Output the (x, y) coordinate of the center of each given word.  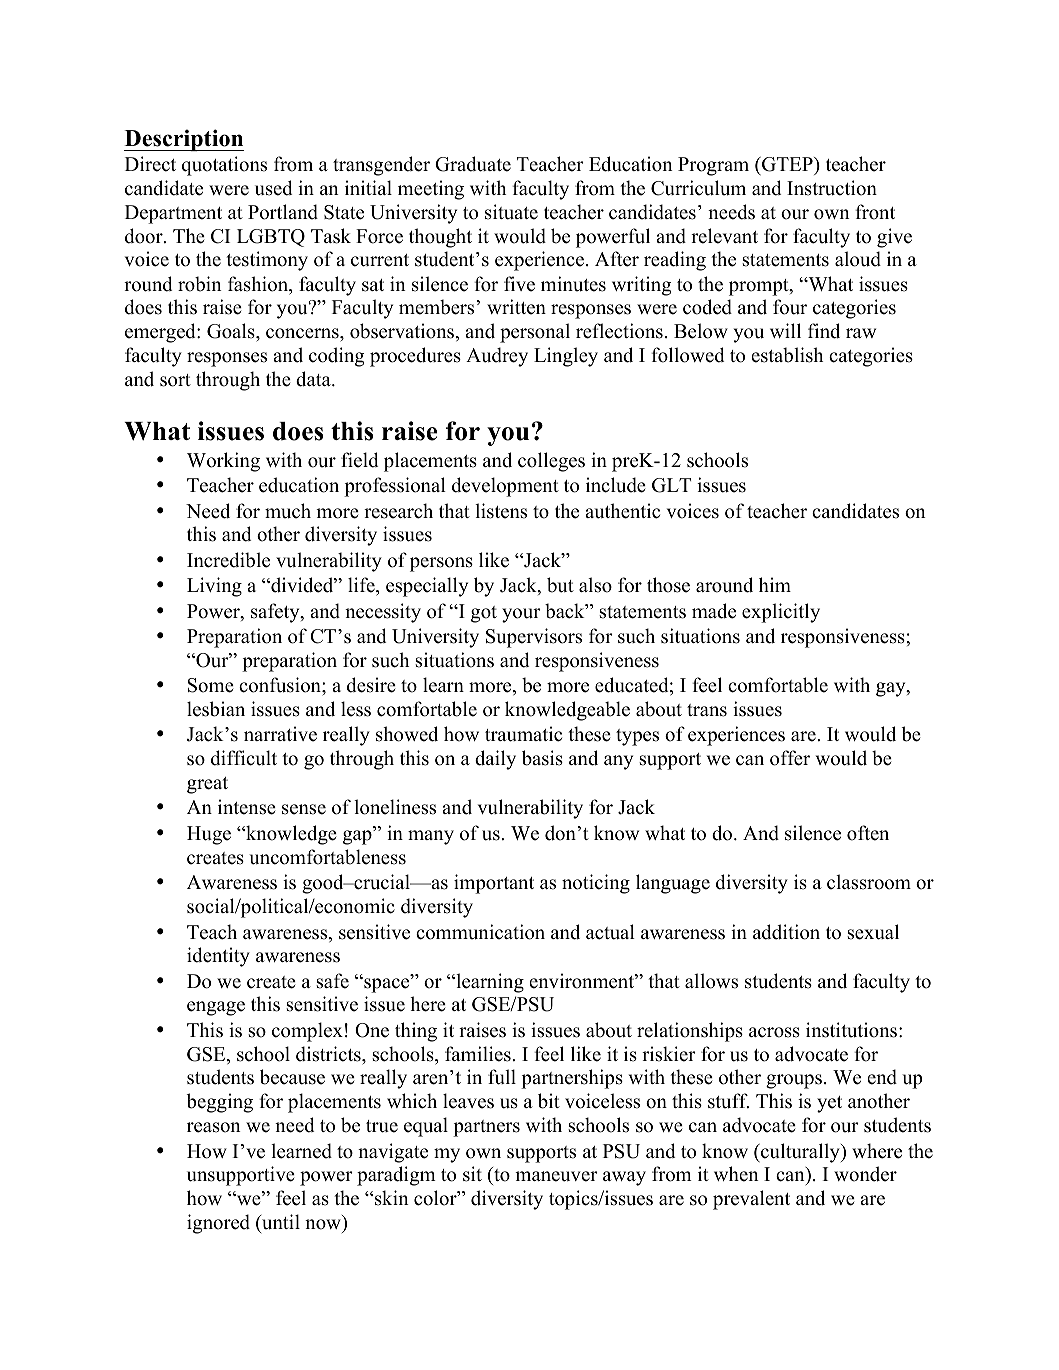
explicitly (781, 613)
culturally (800, 1153)
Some (211, 685)
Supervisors (534, 638)
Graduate (473, 164)
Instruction (832, 188)
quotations (224, 166)
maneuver (556, 1176)
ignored (218, 1224)
